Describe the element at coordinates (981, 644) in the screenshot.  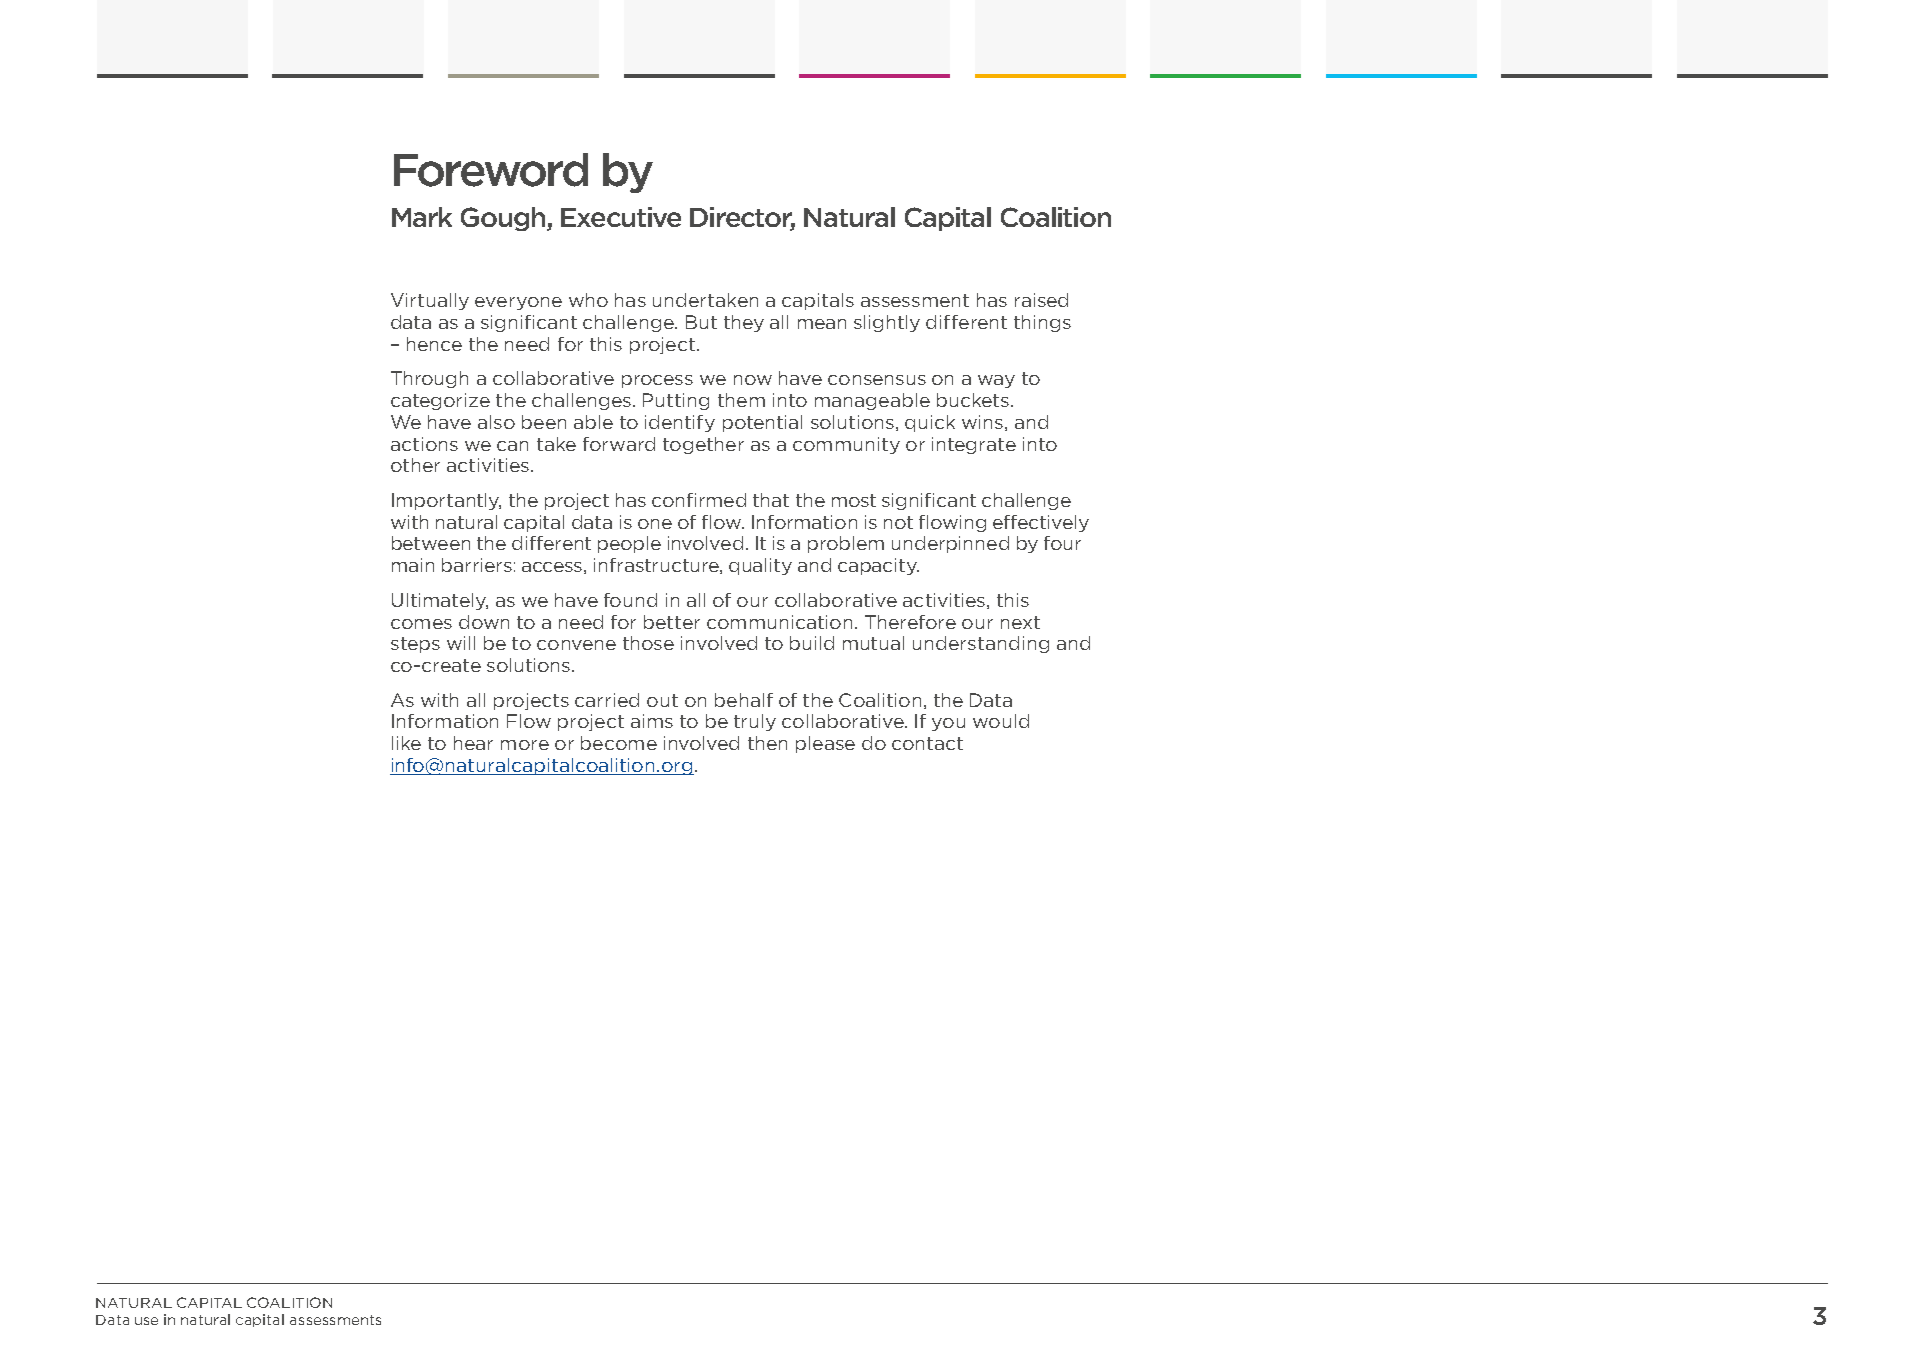
I see `understanding` at that location.
